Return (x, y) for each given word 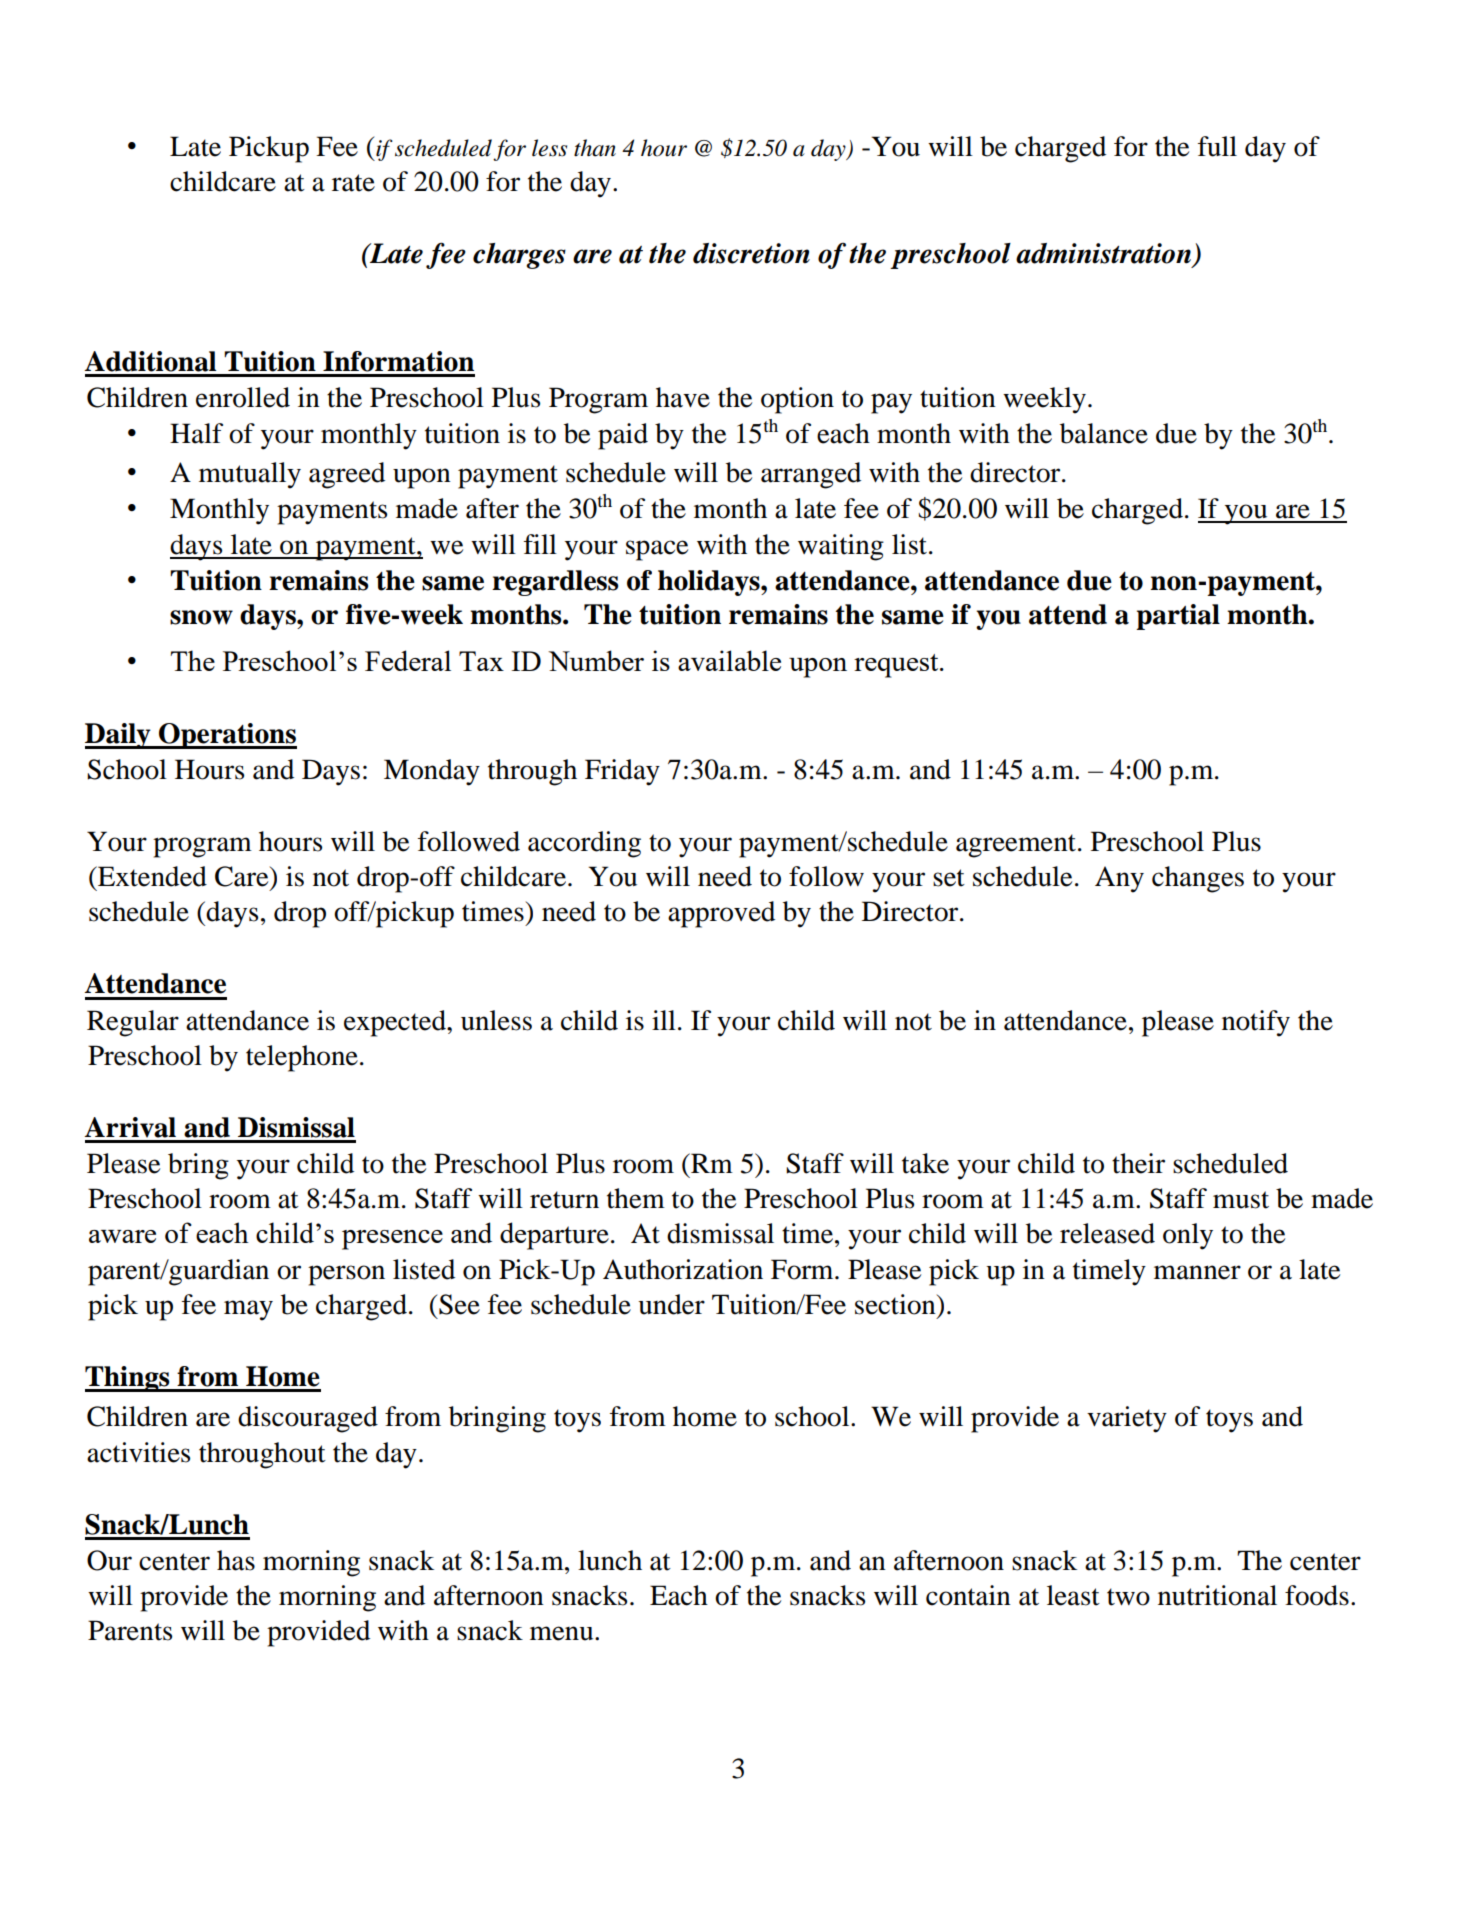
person (346, 1275)
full (1217, 146)
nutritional (1217, 1595)
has (236, 1560)
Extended (151, 876)
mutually (250, 475)
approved (721, 914)
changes (1198, 879)
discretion (751, 253)
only (1188, 1236)
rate (353, 183)
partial (1178, 617)
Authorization (683, 1269)
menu (563, 1633)
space (657, 550)
